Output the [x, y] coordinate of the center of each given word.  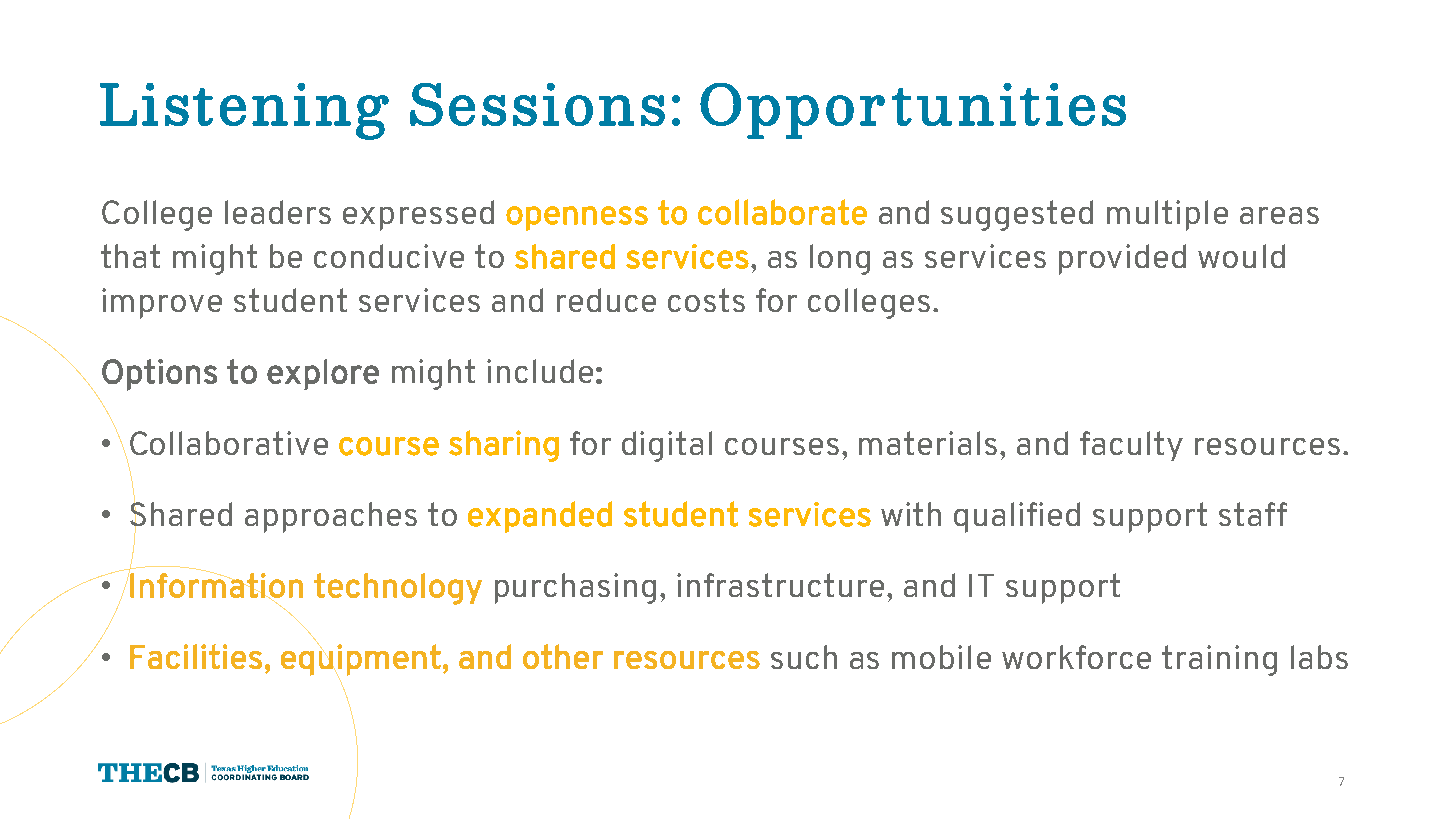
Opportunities [913, 111]
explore [323, 374]
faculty [1131, 446]
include [540, 371]
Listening [244, 111]
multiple [1167, 215]
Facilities [196, 656]
